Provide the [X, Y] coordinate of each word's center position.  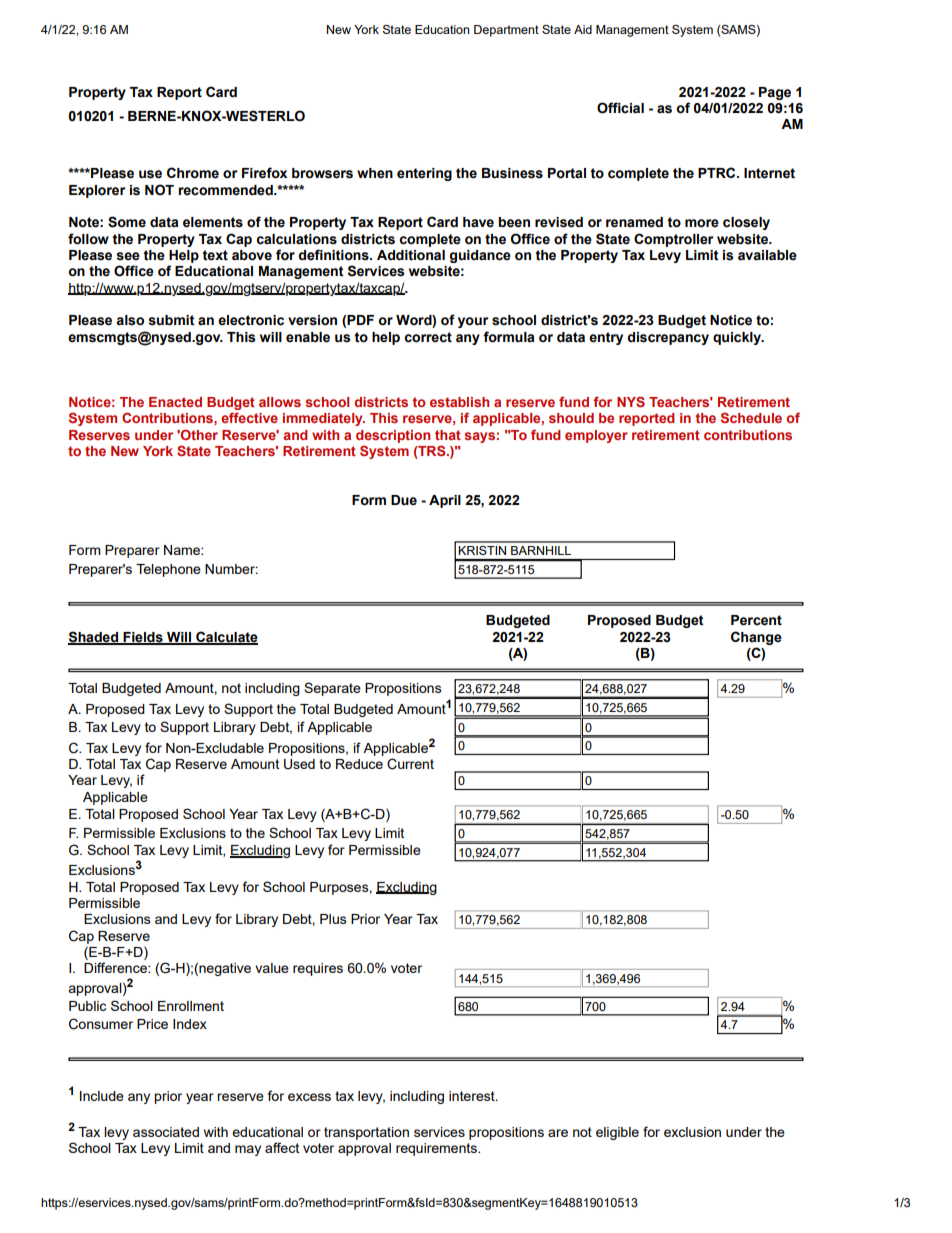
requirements [437, 1149]
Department [506, 31]
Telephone [168, 570]
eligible [617, 1133]
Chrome [193, 173]
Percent [756, 620]
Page [775, 93]
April [445, 501]
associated [166, 1132]
